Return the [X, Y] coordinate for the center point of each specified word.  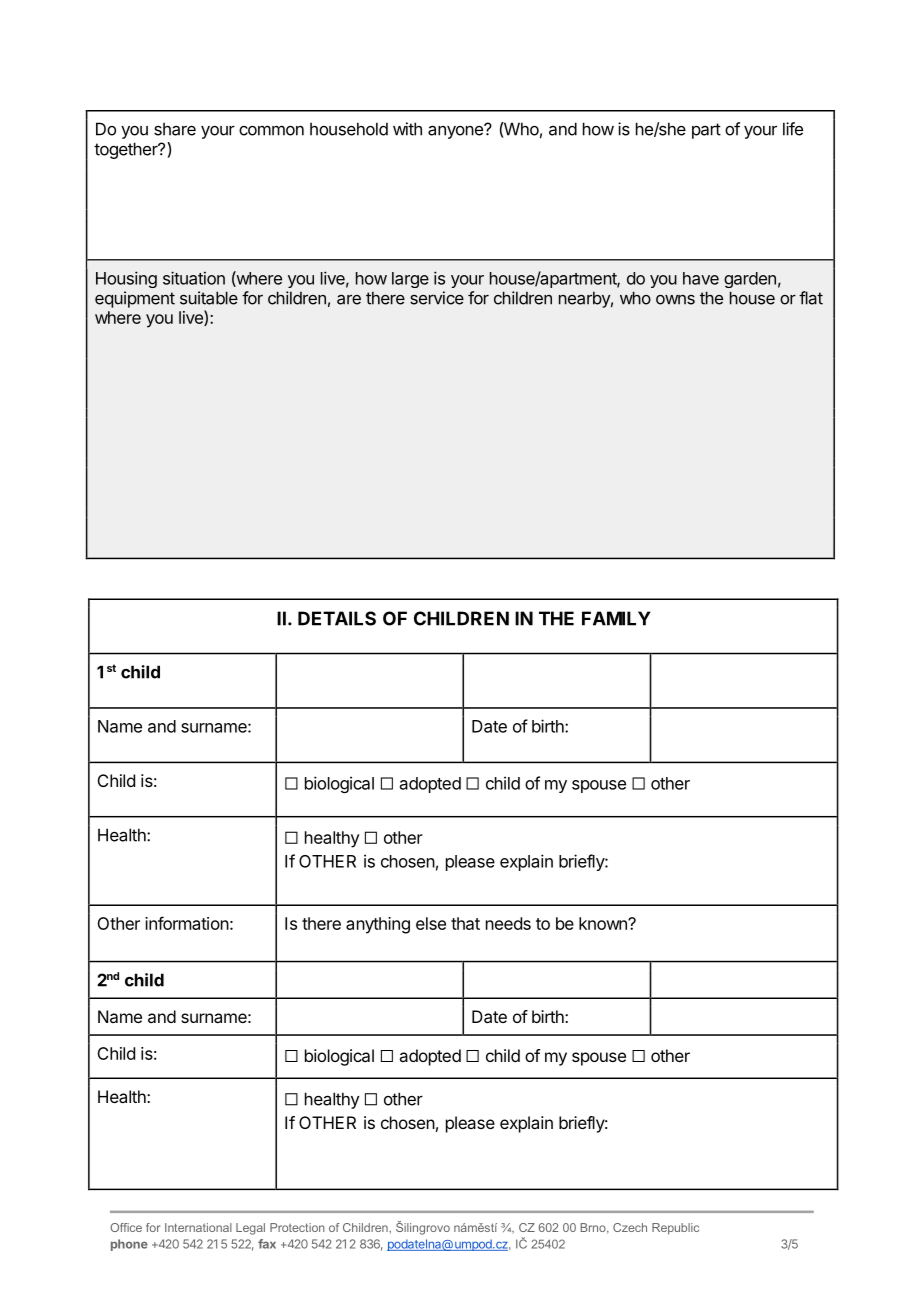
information [187, 923]
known [604, 923]
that [465, 923]
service [437, 298]
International [198, 1227]
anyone [456, 131]
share [175, 129]
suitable [209, 298]
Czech [630, 1227]
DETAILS [337, 618]
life [793, 129]
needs [508, 923]
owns [675, 300]
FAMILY [616, 618]
